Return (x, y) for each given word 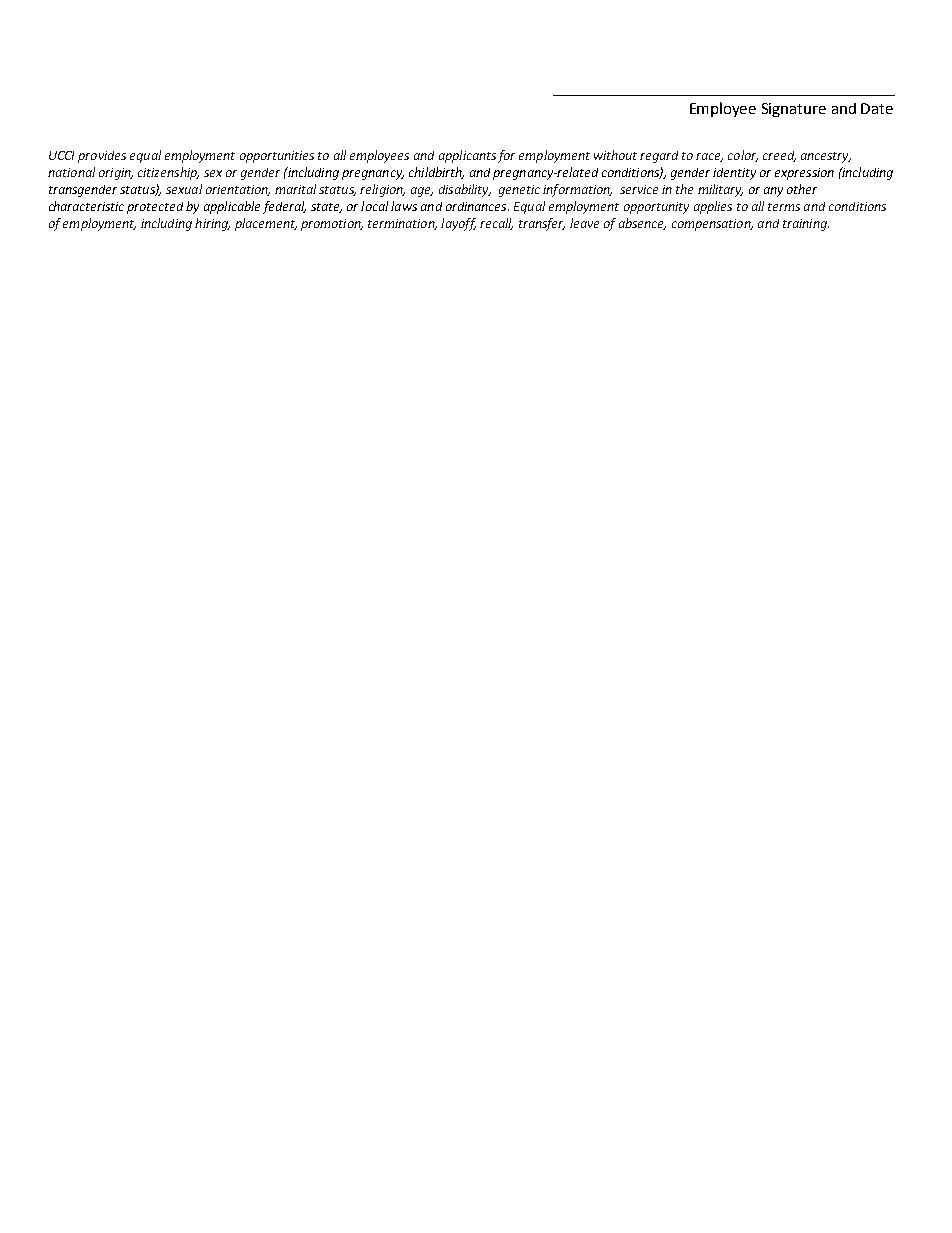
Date (877, 108)
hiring (212, 224)
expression (804, 174)
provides (102, 157)
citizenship (168, 173)
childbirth (436, 173)
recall (496, 224)
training (806, 225)
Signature (794, 110)
